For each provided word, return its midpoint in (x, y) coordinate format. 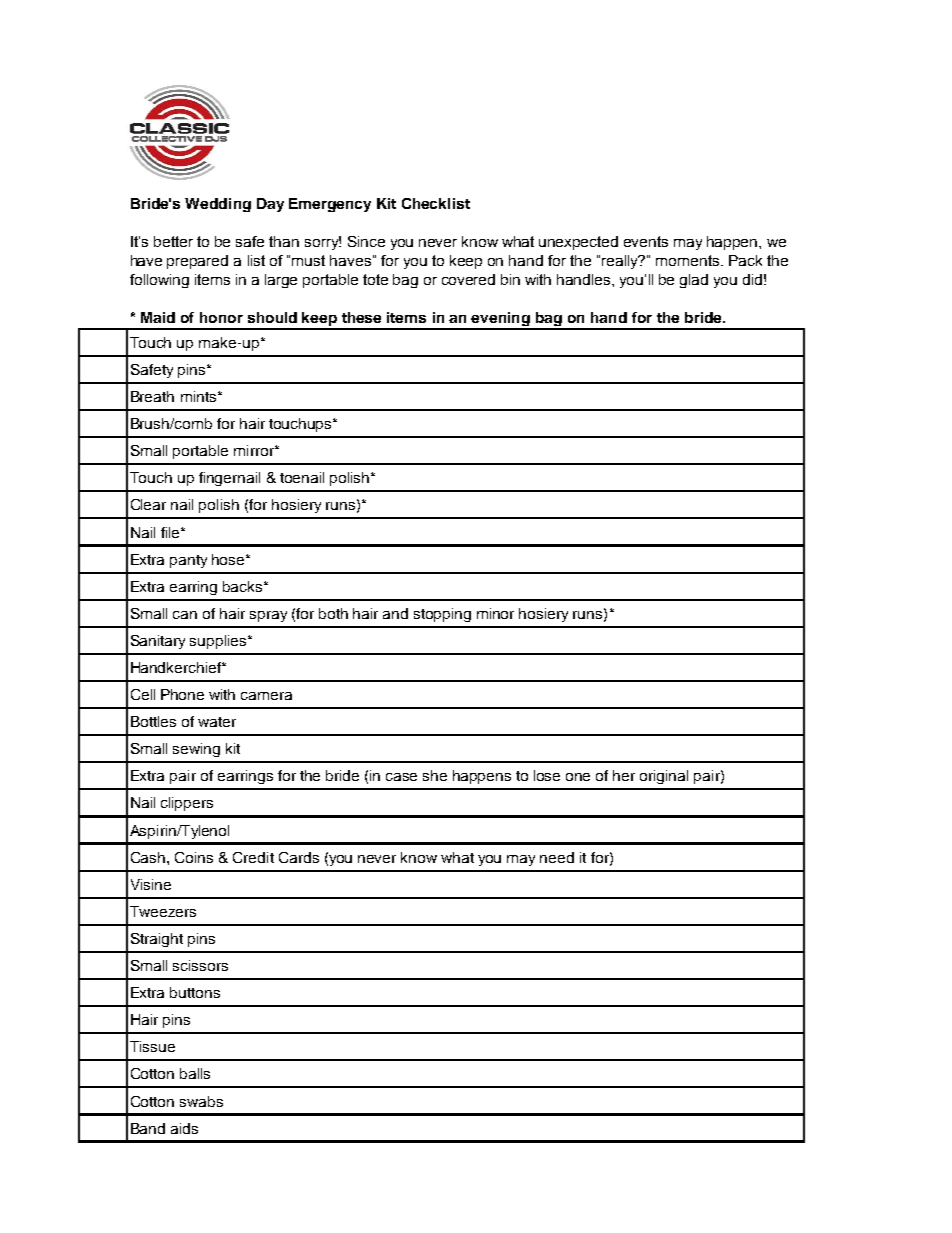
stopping (442, 615)
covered (468, 279)
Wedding (218, 205)
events (646, 241)
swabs (201, 1101)
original (664, 777)
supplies (219, 642)
